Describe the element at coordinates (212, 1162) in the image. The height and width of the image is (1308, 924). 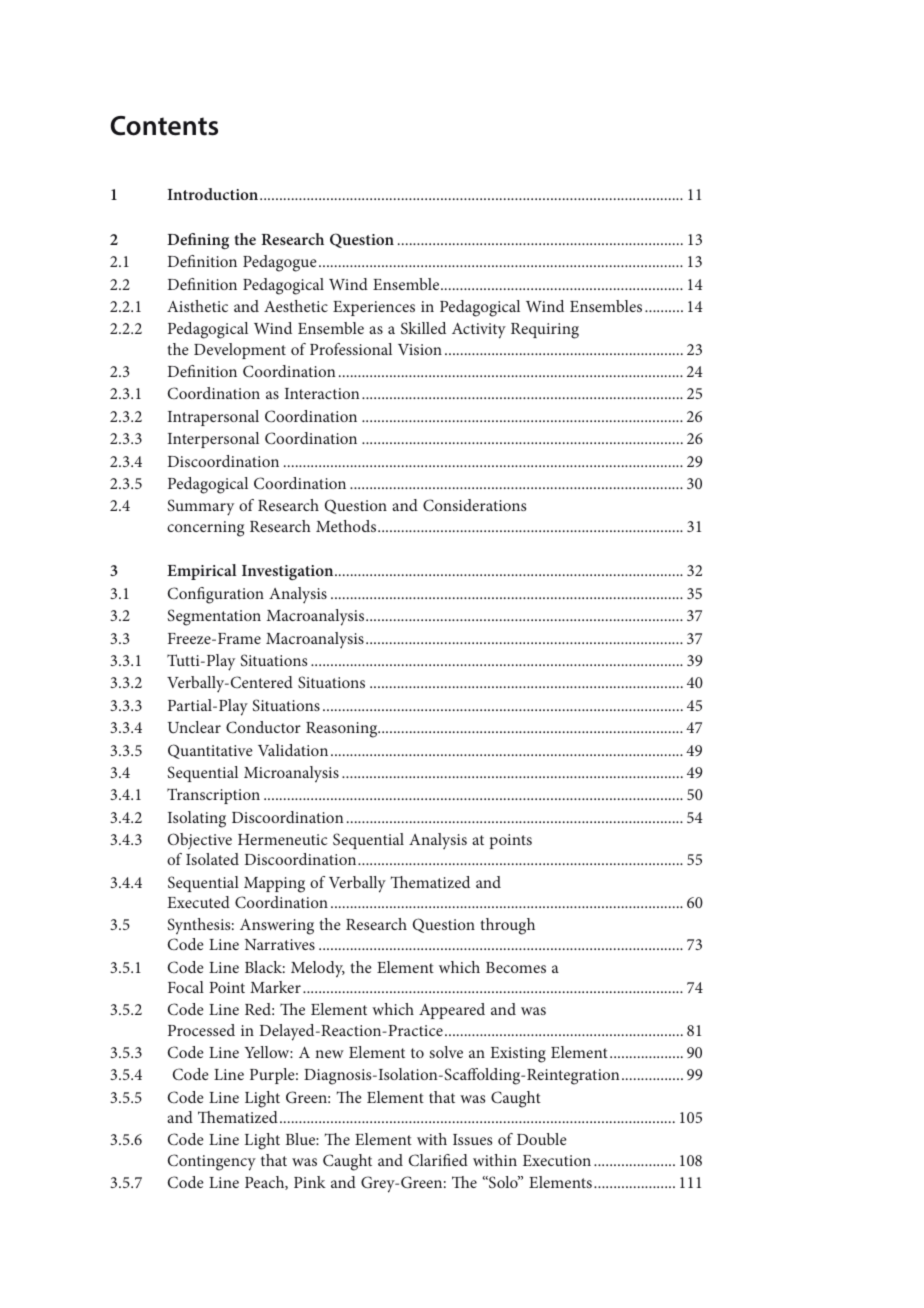
I see `Contingency` at that location.
